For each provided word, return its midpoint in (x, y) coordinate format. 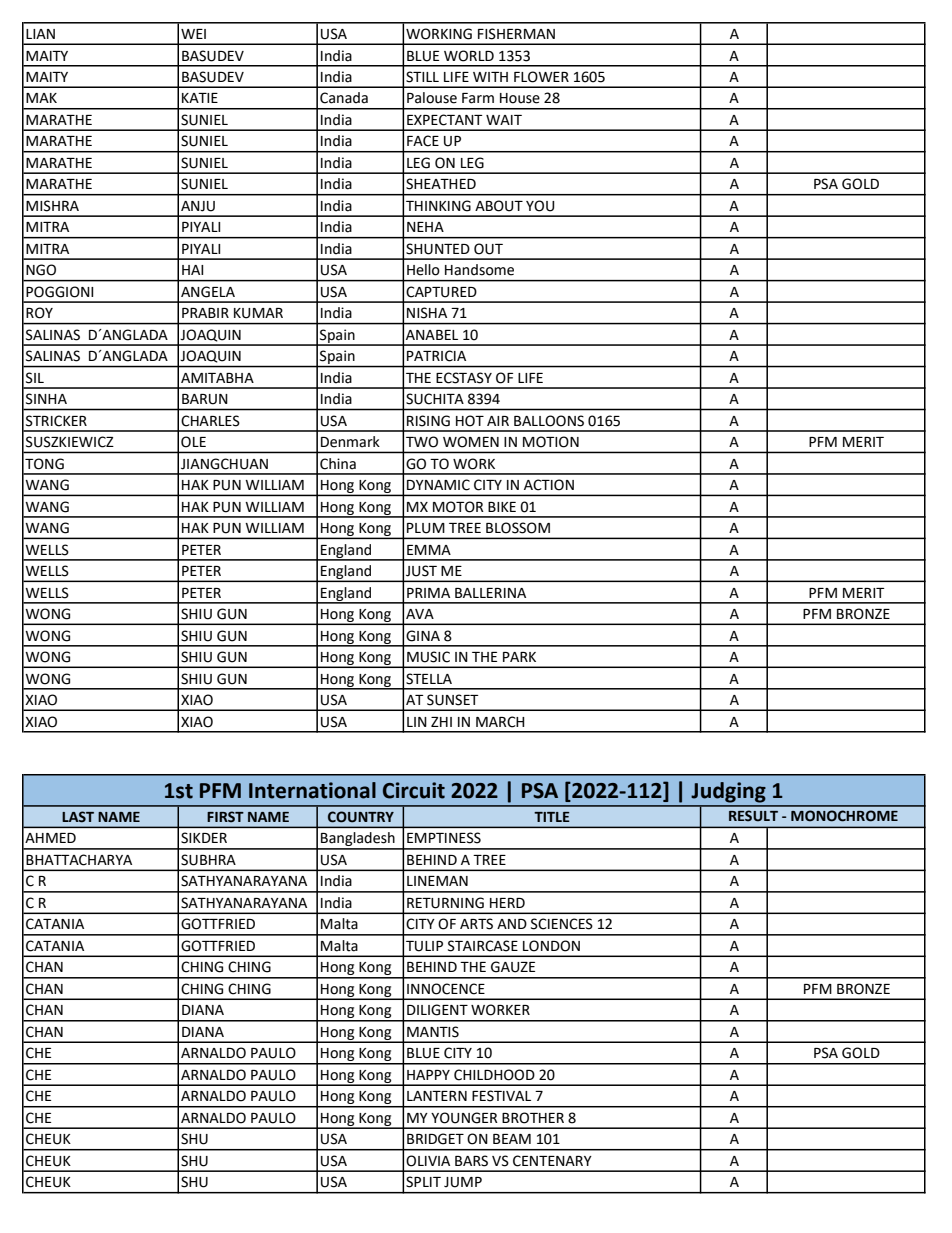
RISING (428, 421)
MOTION (551, 442)
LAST (78, 817)
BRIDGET (435, 1139)
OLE (193, 442)
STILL (422, 77)
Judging (728, 792)
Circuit (414, 790)
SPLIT (423, 1182)
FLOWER (541, 77)
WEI (193, 34)
